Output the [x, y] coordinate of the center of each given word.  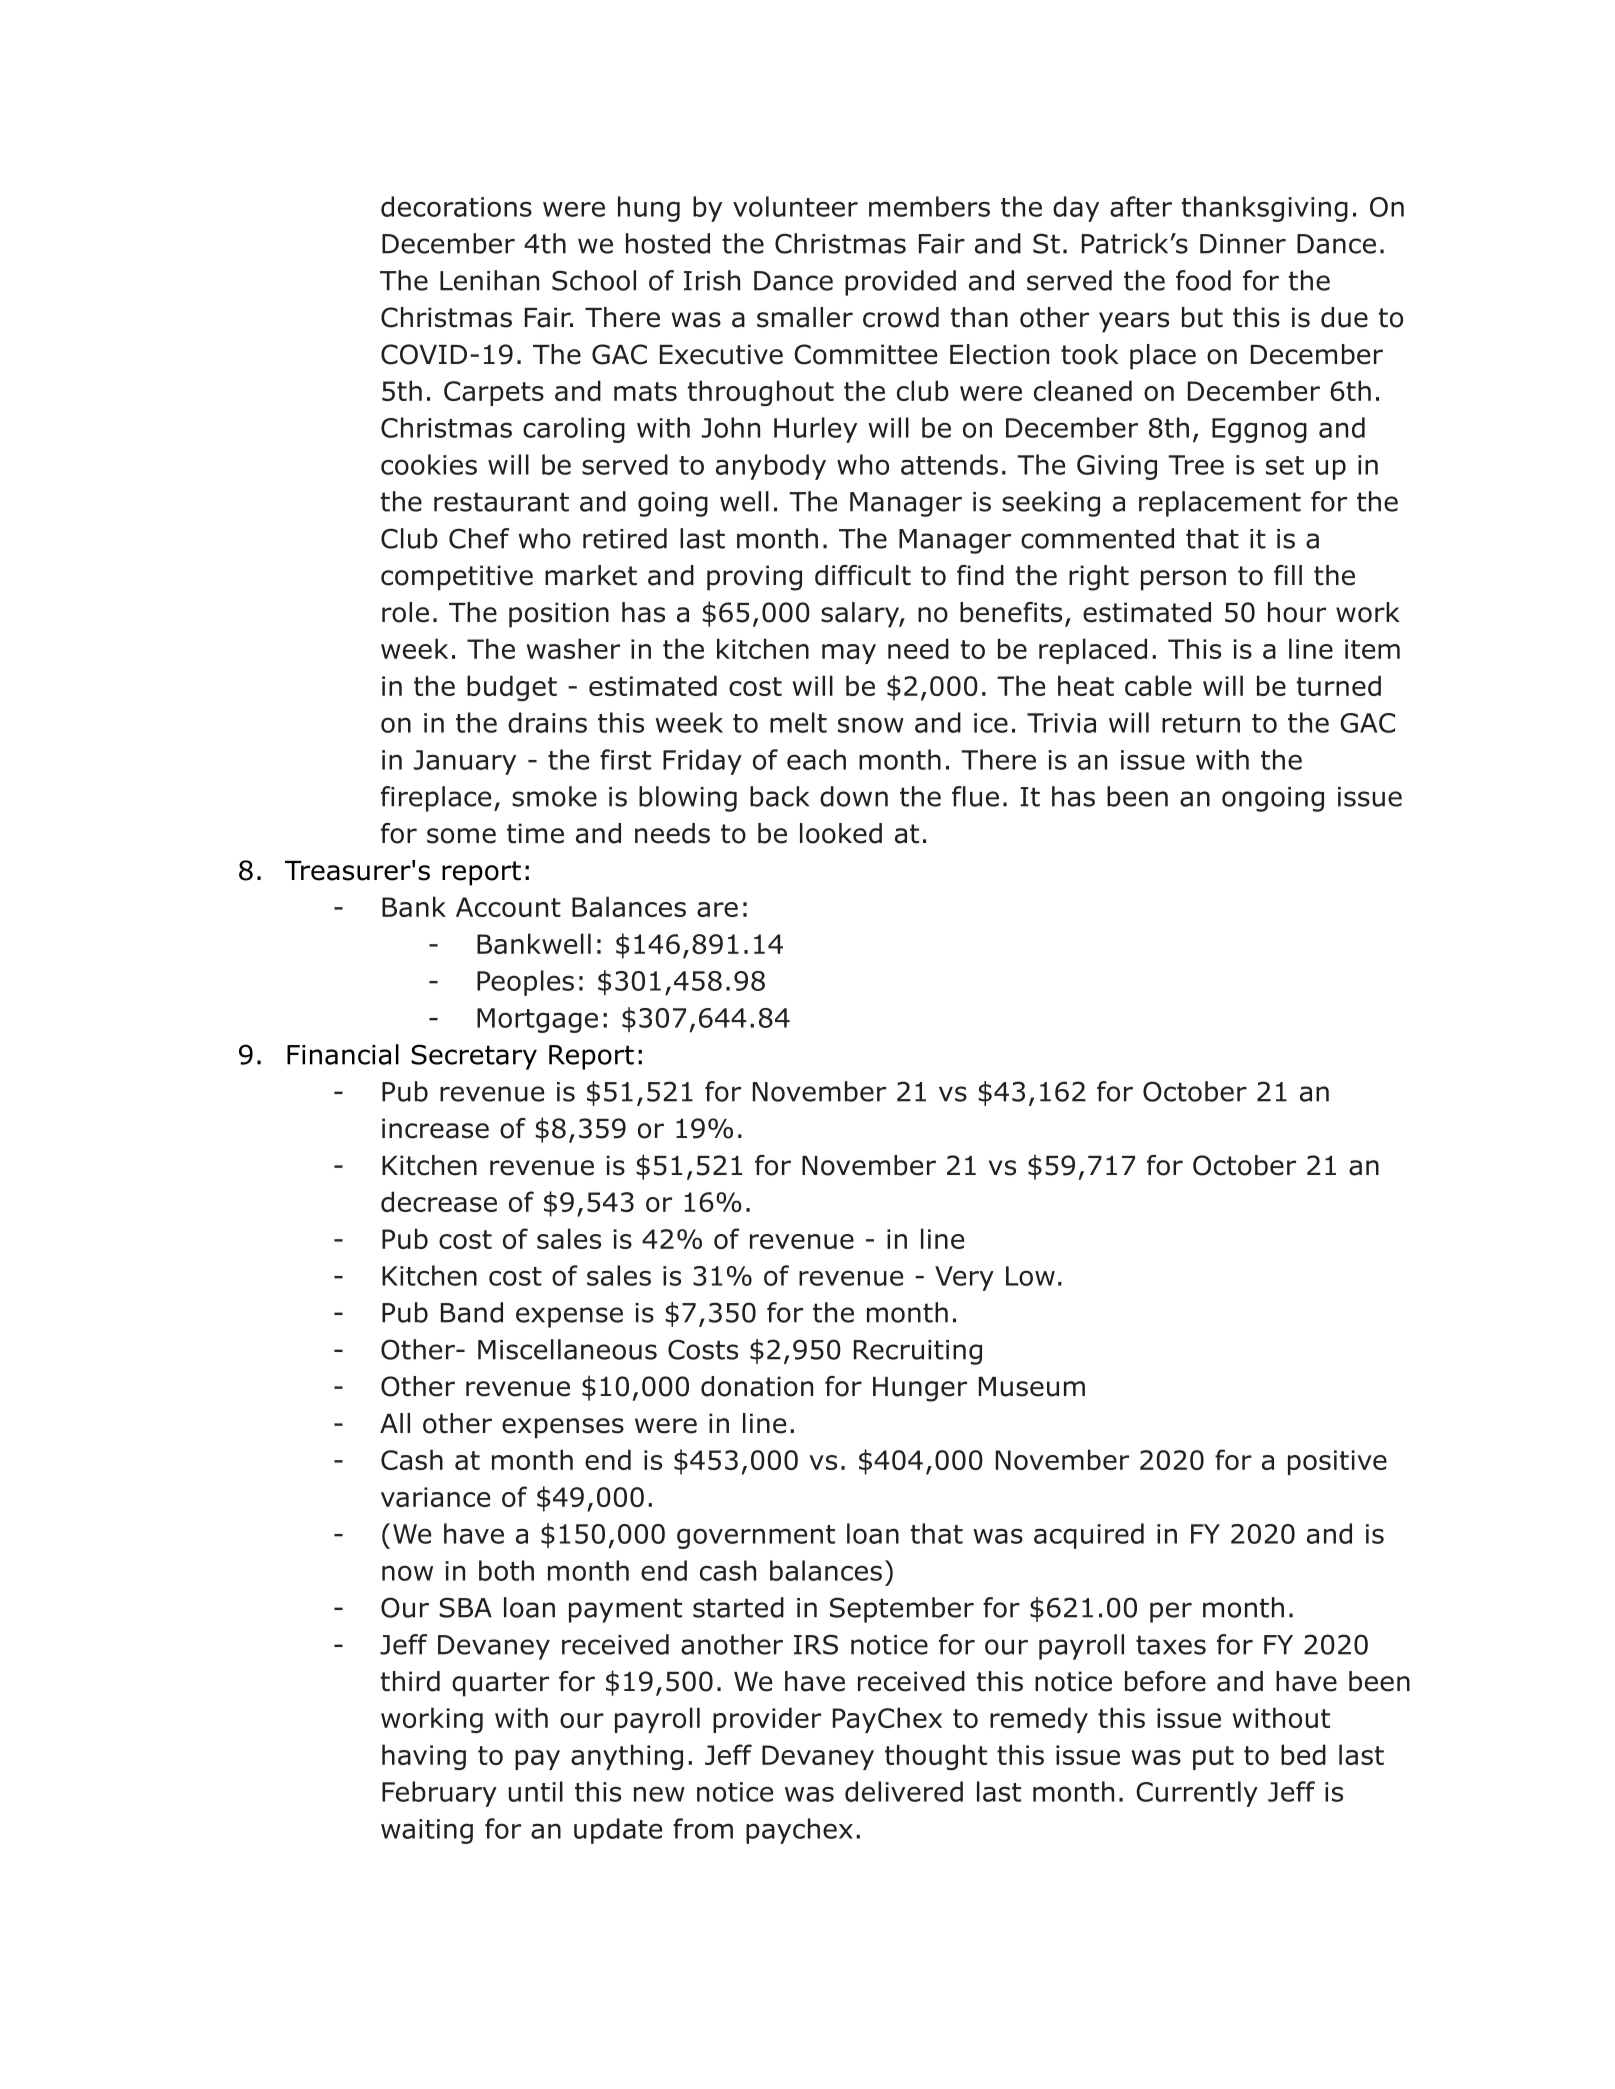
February [439, 1794]
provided [900, 283]
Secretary [474, 1057]
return [1201, 723]
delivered [904, 1791]
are [717, 909]
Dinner [1243, 244]
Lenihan [489, 280]
